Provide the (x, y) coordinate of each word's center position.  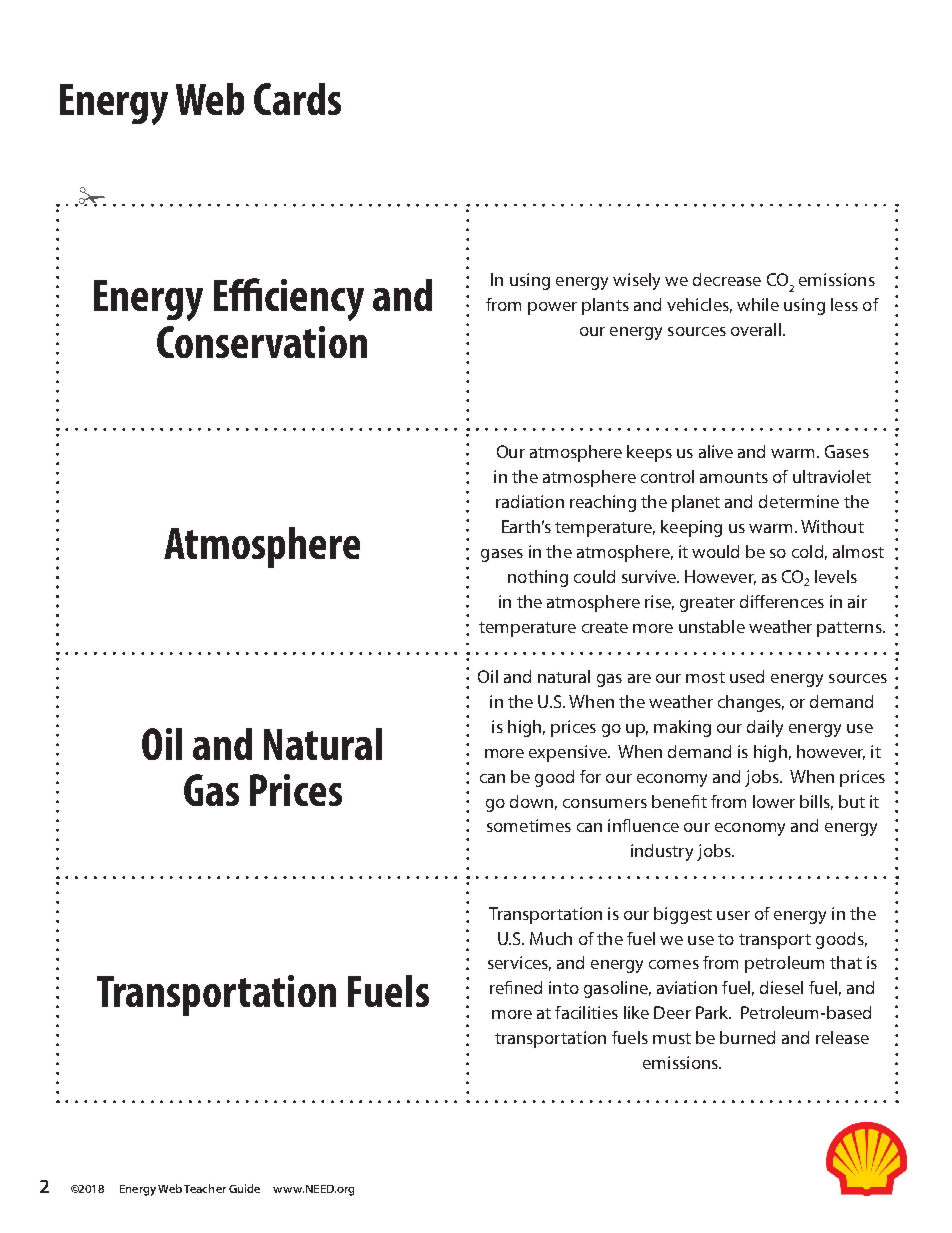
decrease (727, 279)
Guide (244, 1188)
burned (747, 1037)
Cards (297, 99)
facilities (586, 1012)
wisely (636, 281)
